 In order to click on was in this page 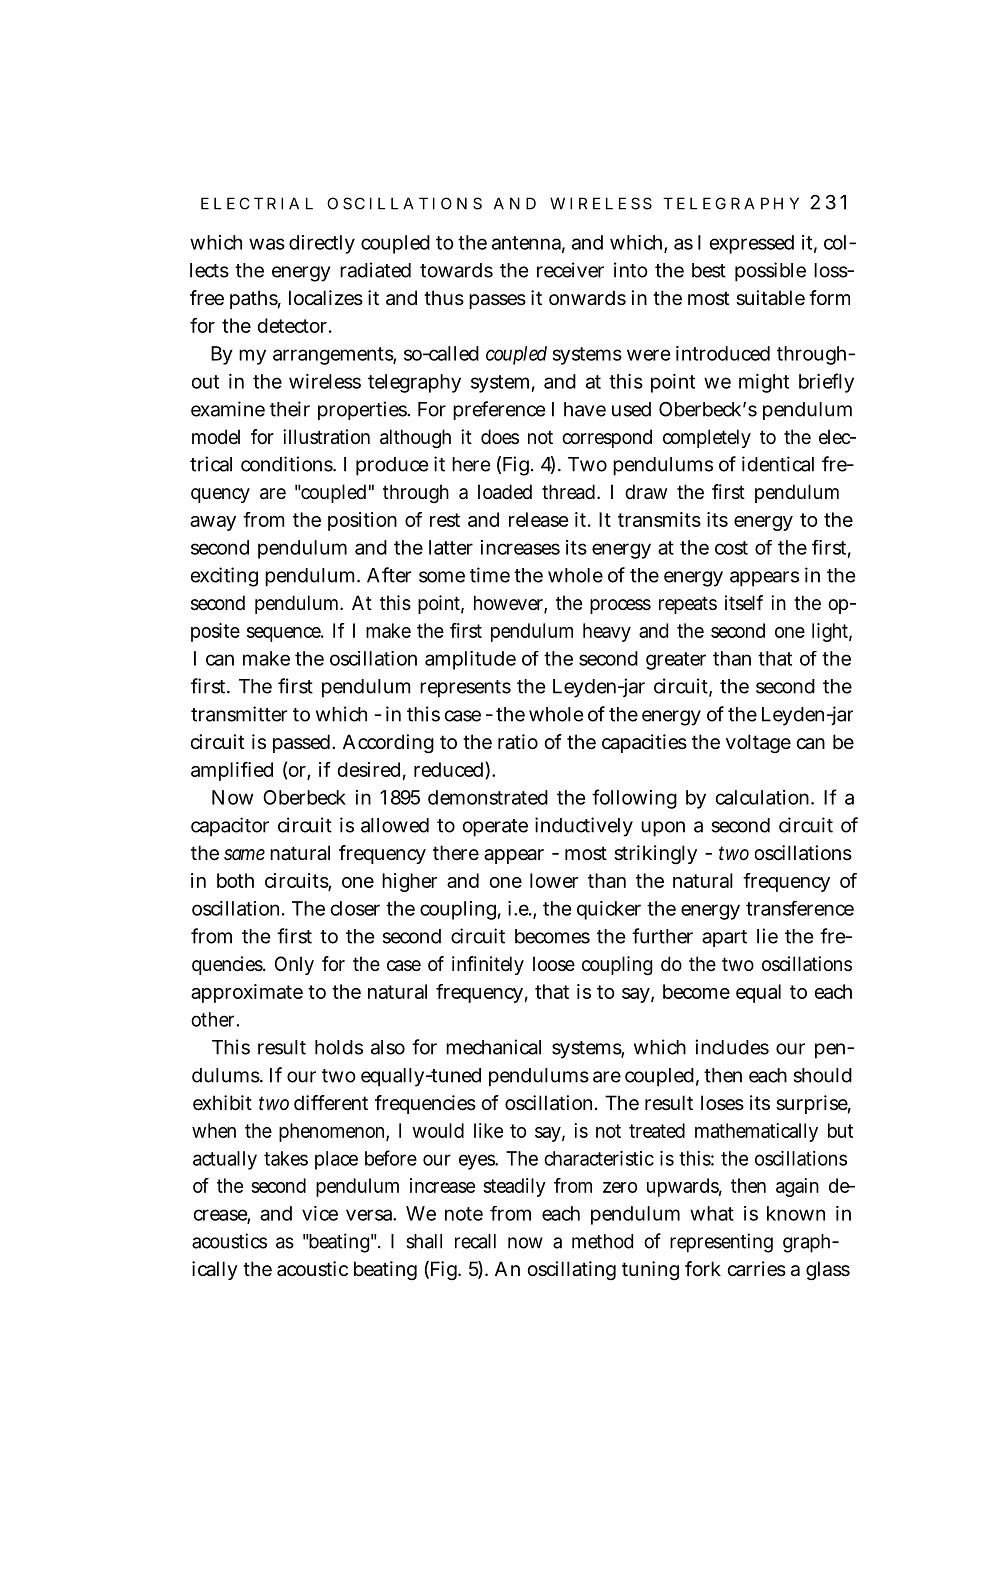, I will do `click(267, 244)`.
